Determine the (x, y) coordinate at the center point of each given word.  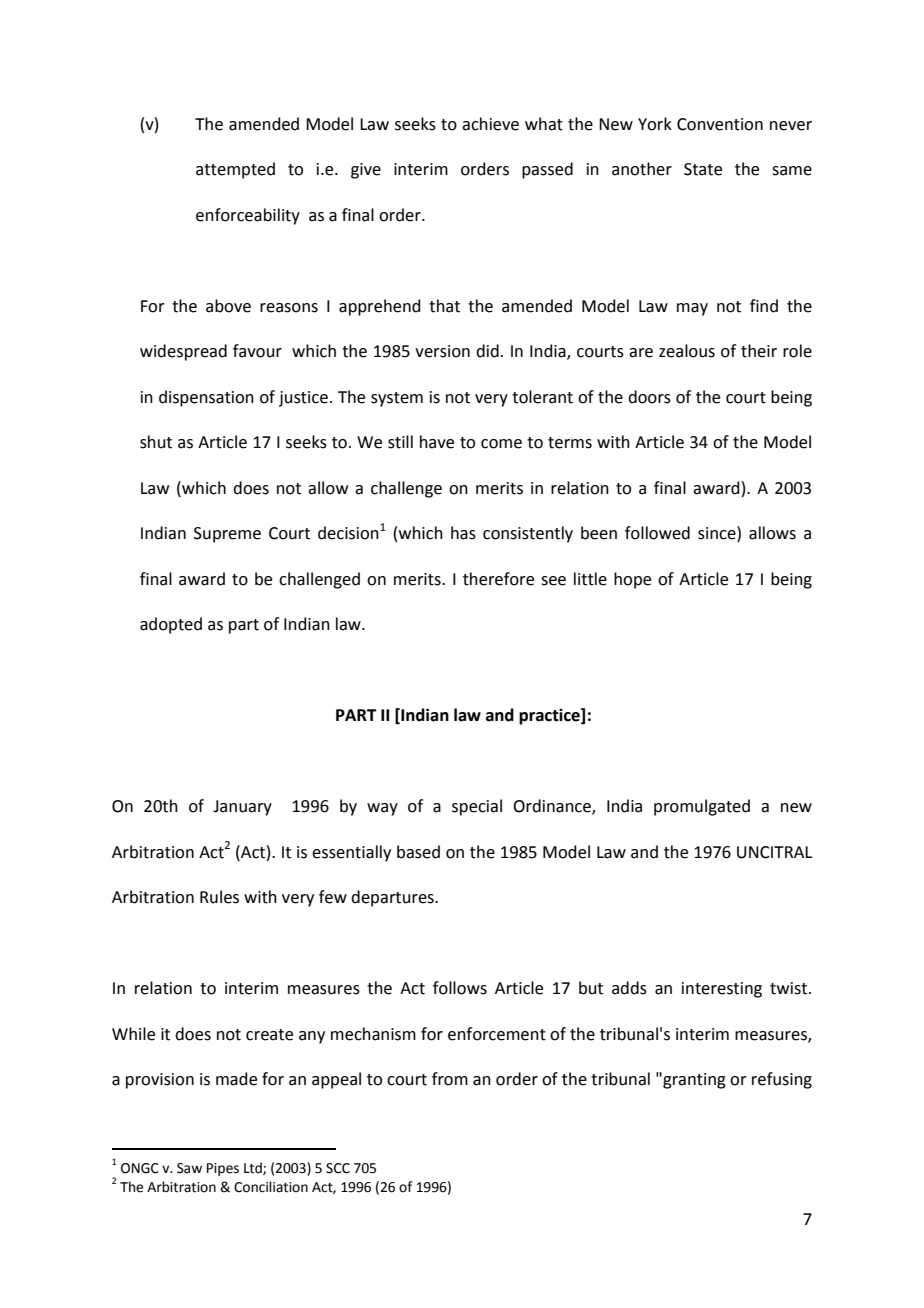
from (450, 1079)
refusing (782, 1080)
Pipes (223, 1169)
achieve (490, 124)
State (703, 169)
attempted (235, 170)
